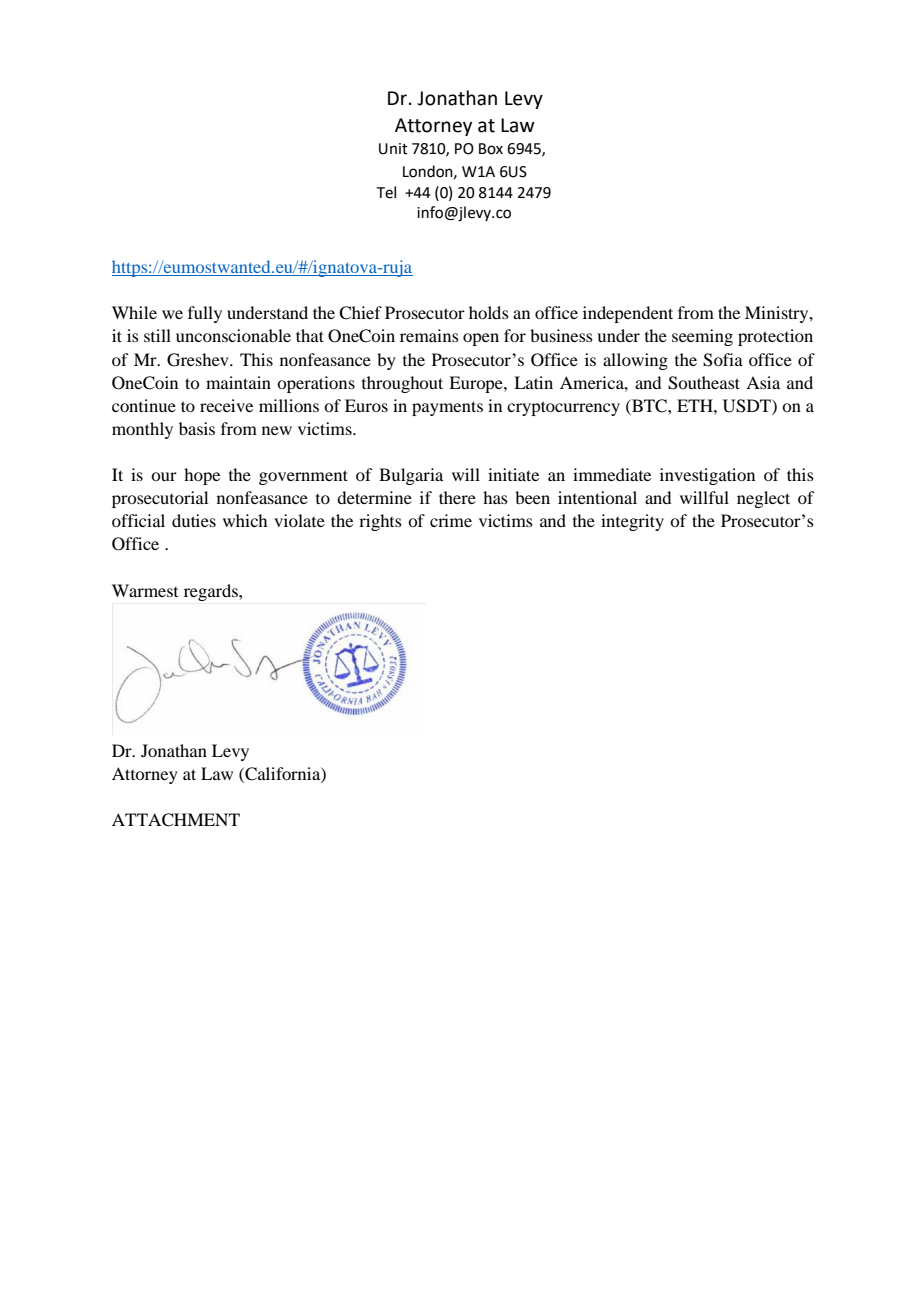 This document has width=924, height=1308. I want to click on Southeast, so click(704, 383).
